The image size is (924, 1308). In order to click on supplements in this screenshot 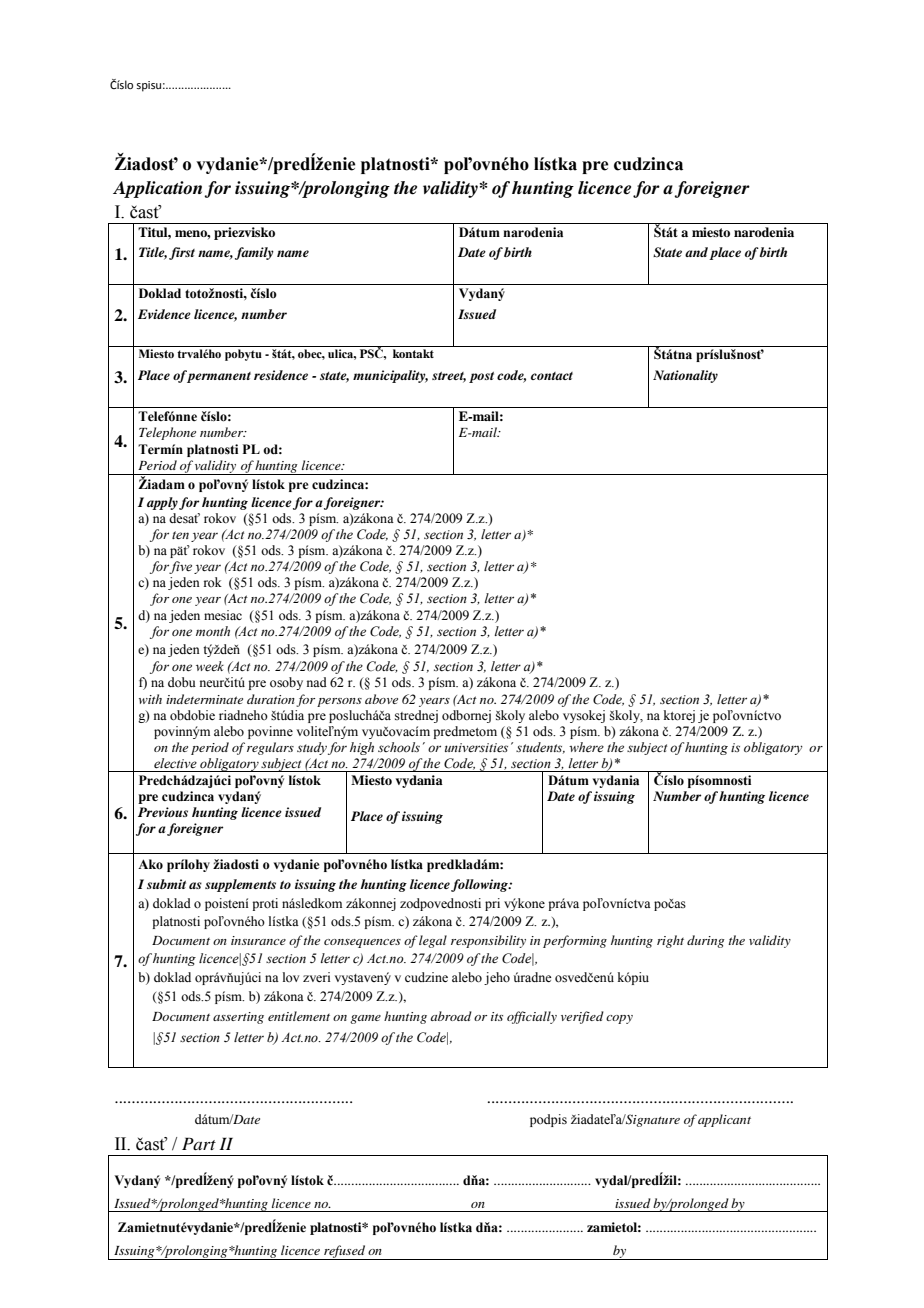, I will do `click(240, 885)`.
